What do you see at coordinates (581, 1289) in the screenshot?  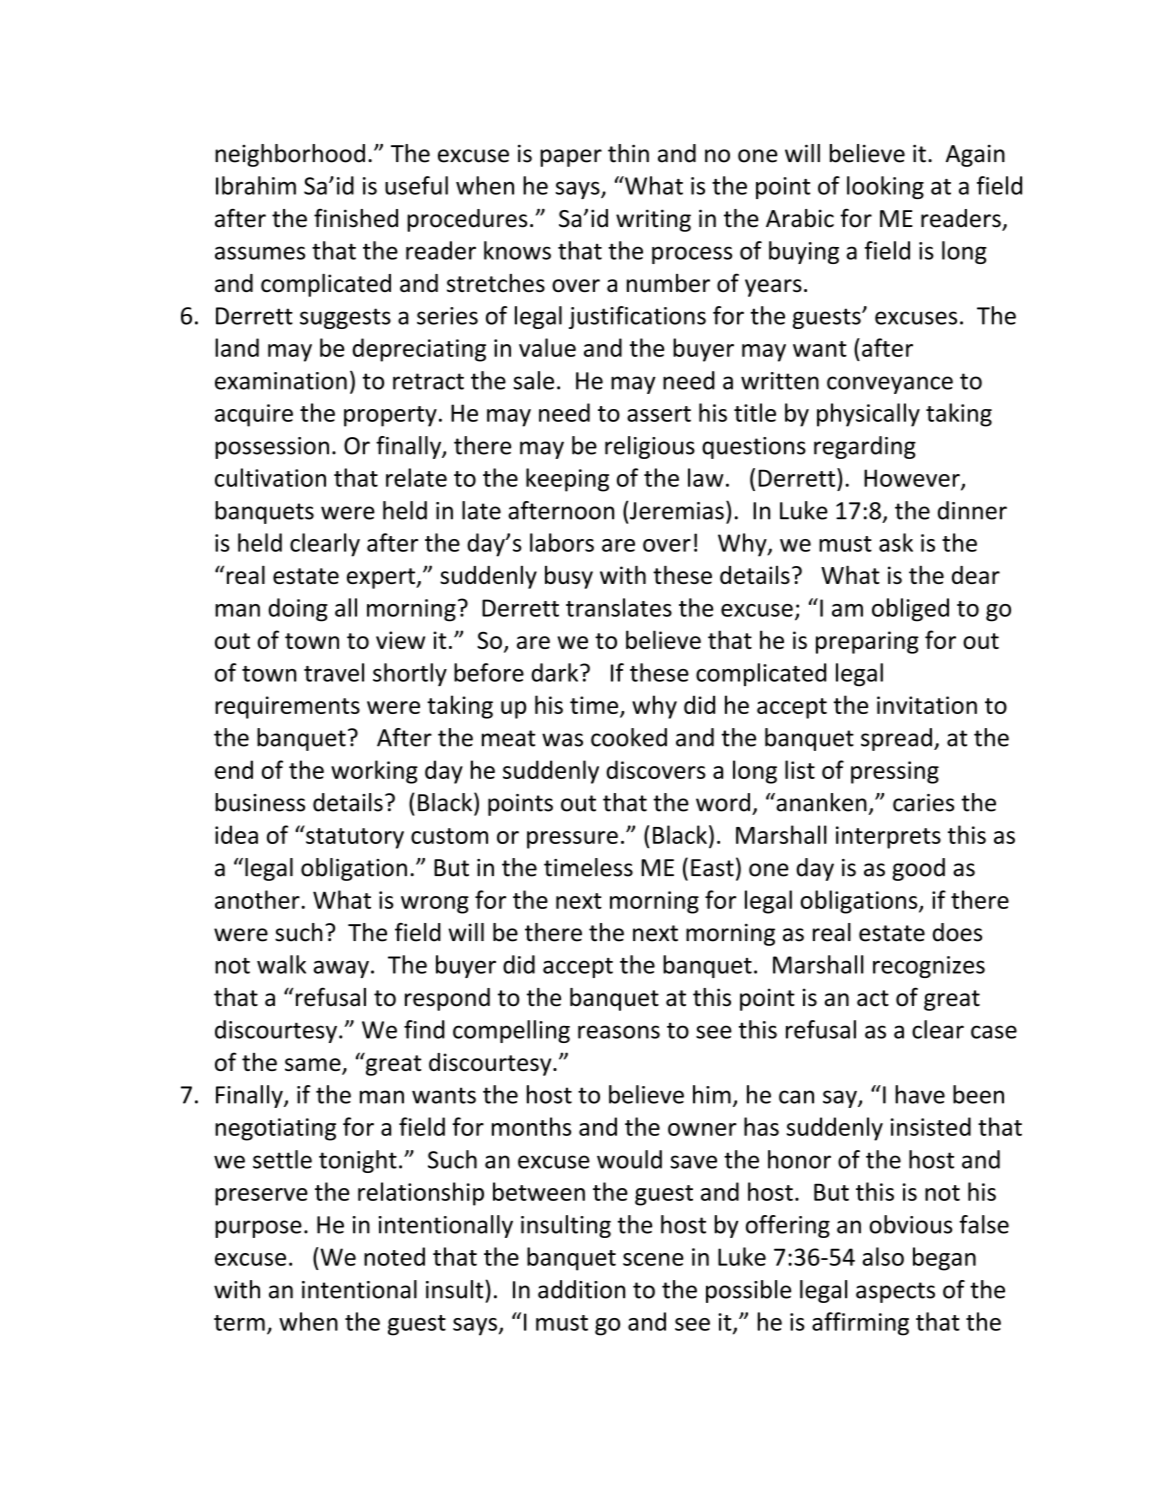 I see `addition` at bounding box center [581, 1289].
